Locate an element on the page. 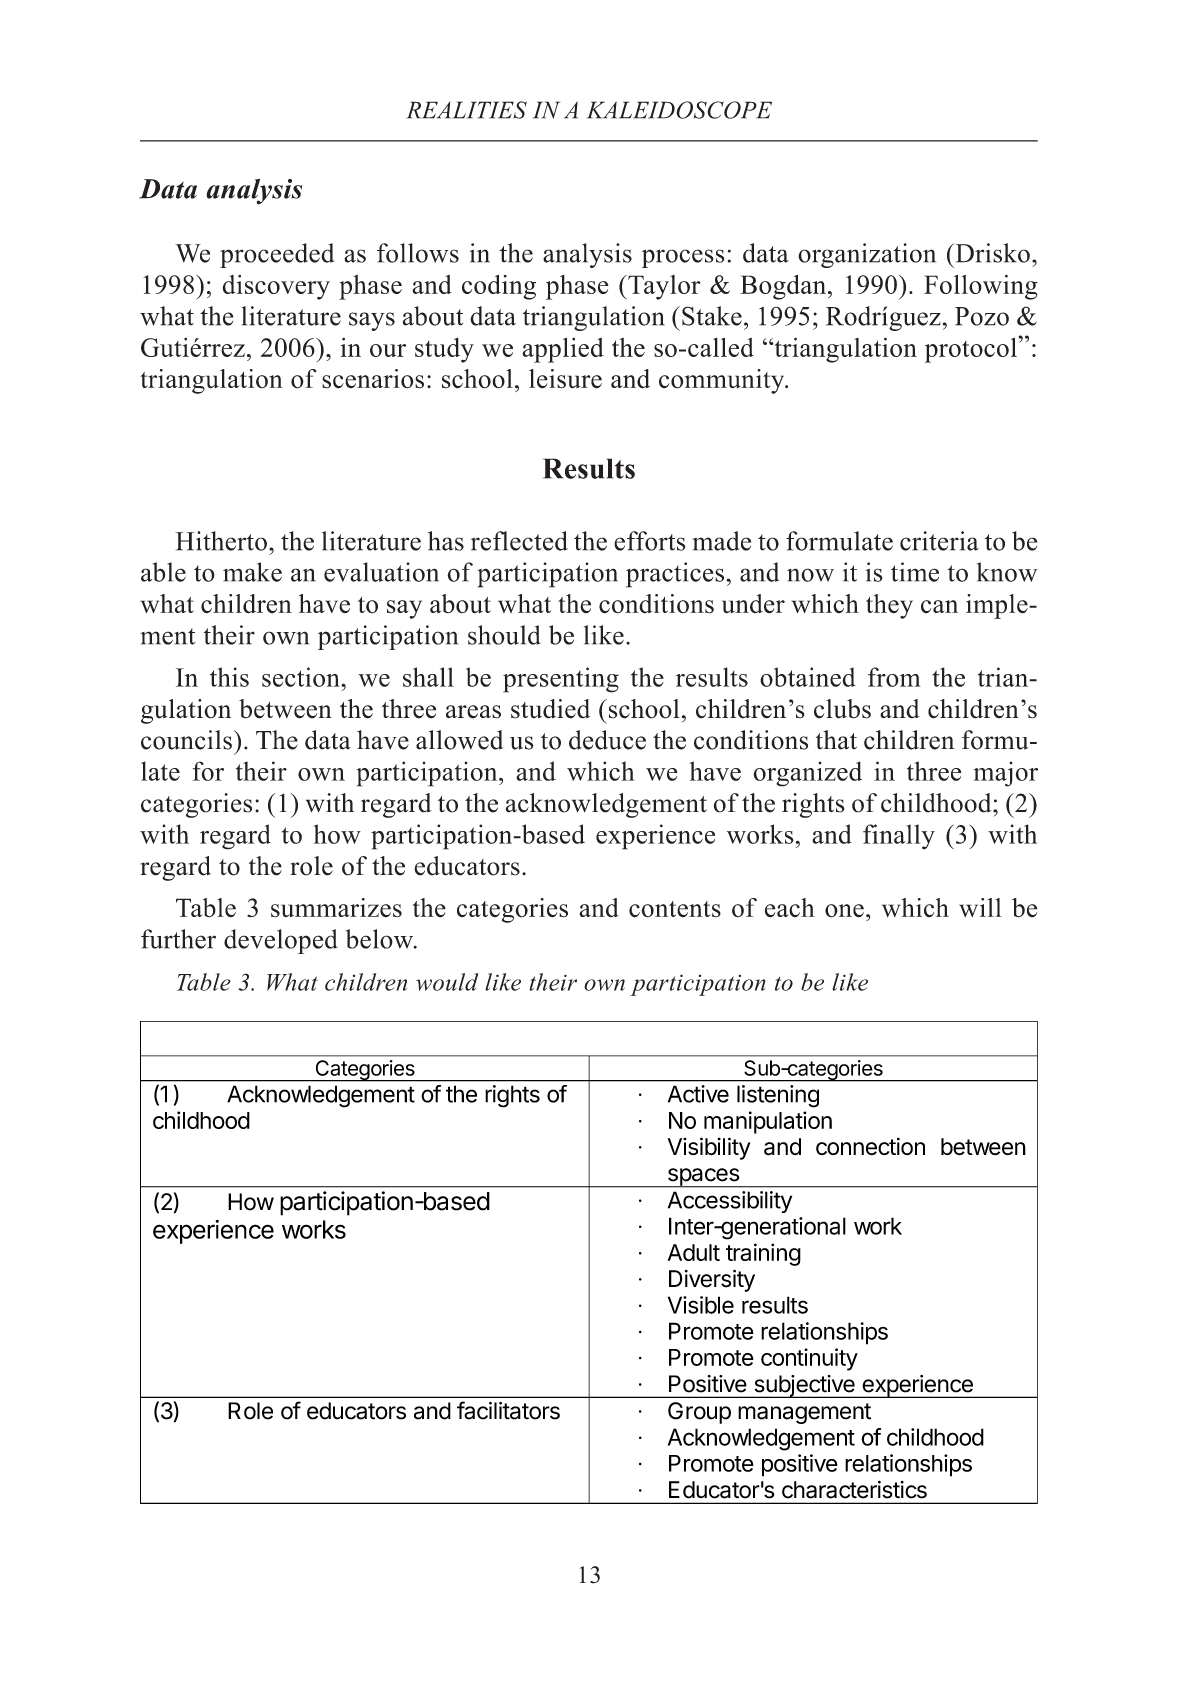 The image size is (1178, 1697). connection is located at coordinates (870, 1146).
